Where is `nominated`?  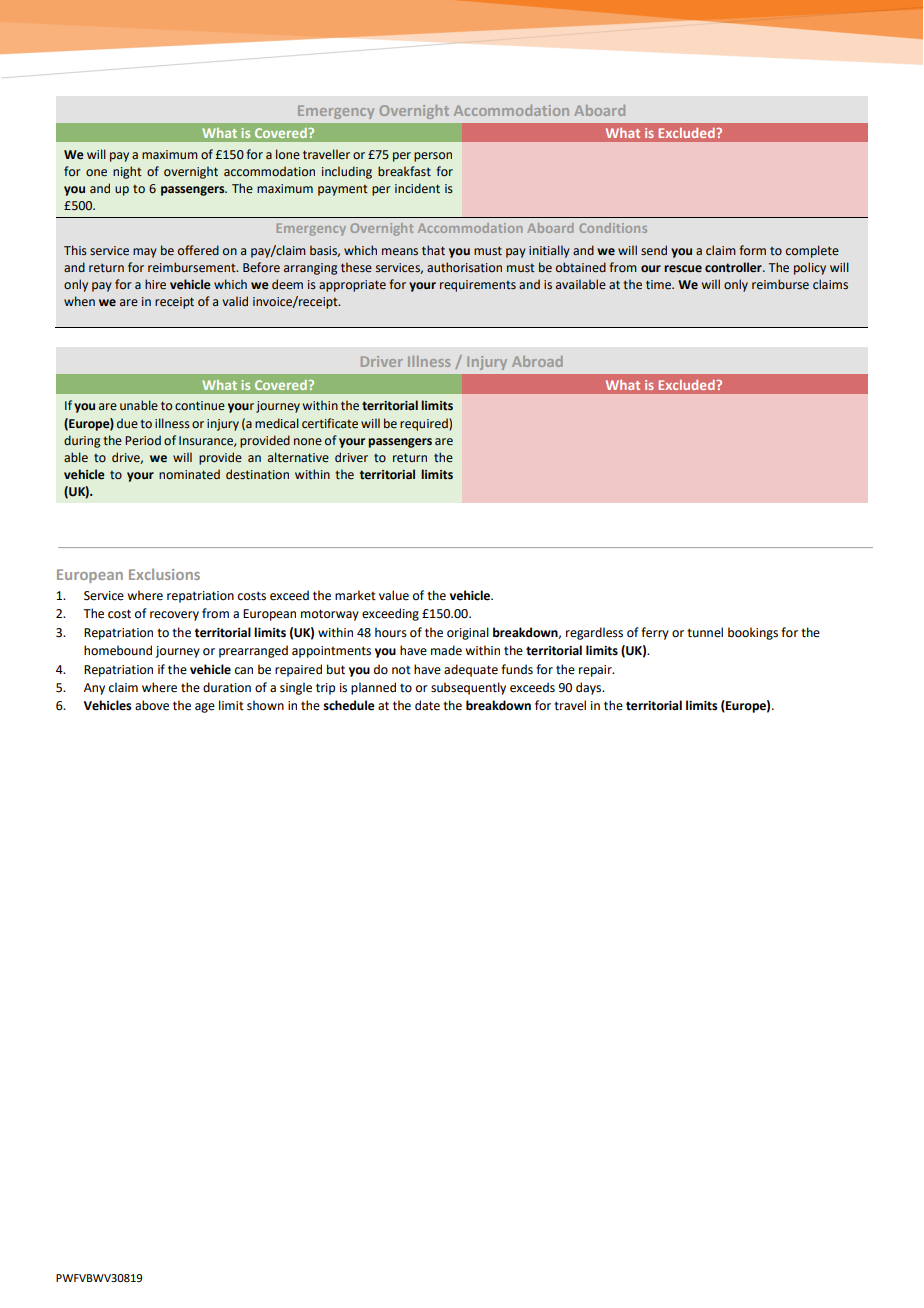 nominated is located at coordinates (189, 474).
